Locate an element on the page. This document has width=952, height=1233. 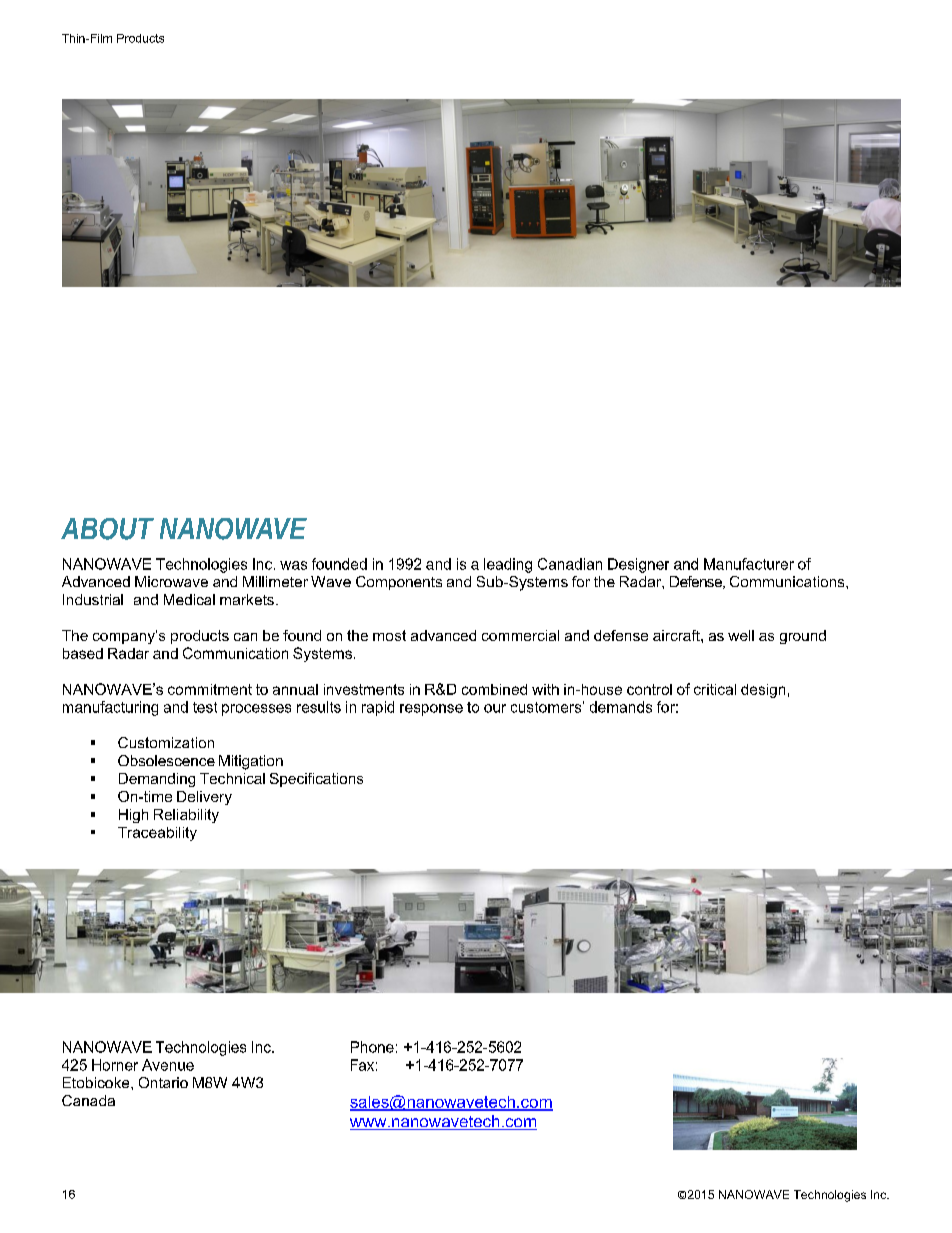
Ontario is located at coordinates (163, 1082).
